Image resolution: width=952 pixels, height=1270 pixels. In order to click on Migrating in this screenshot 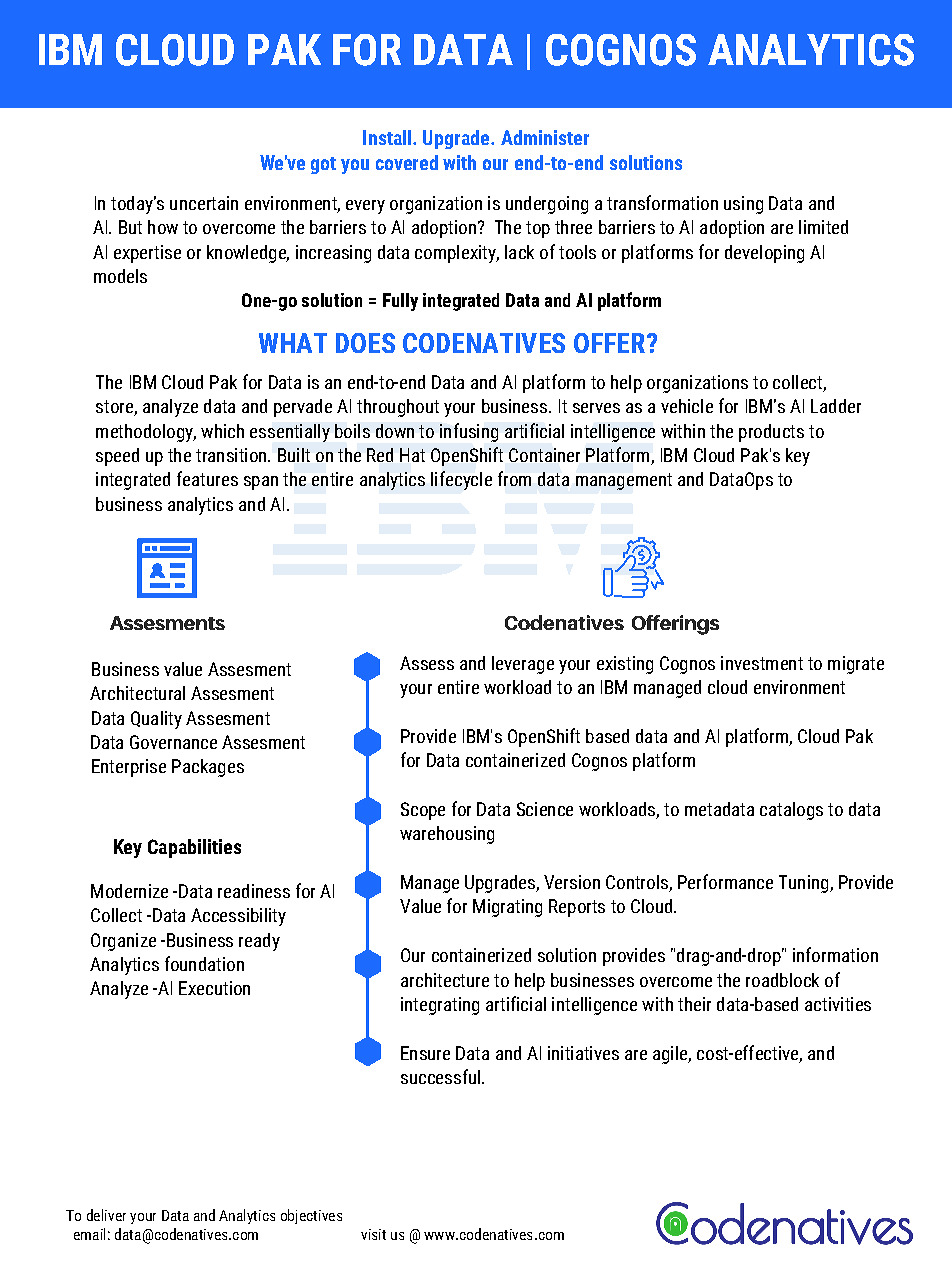, I will do `click(507, 908)`.
